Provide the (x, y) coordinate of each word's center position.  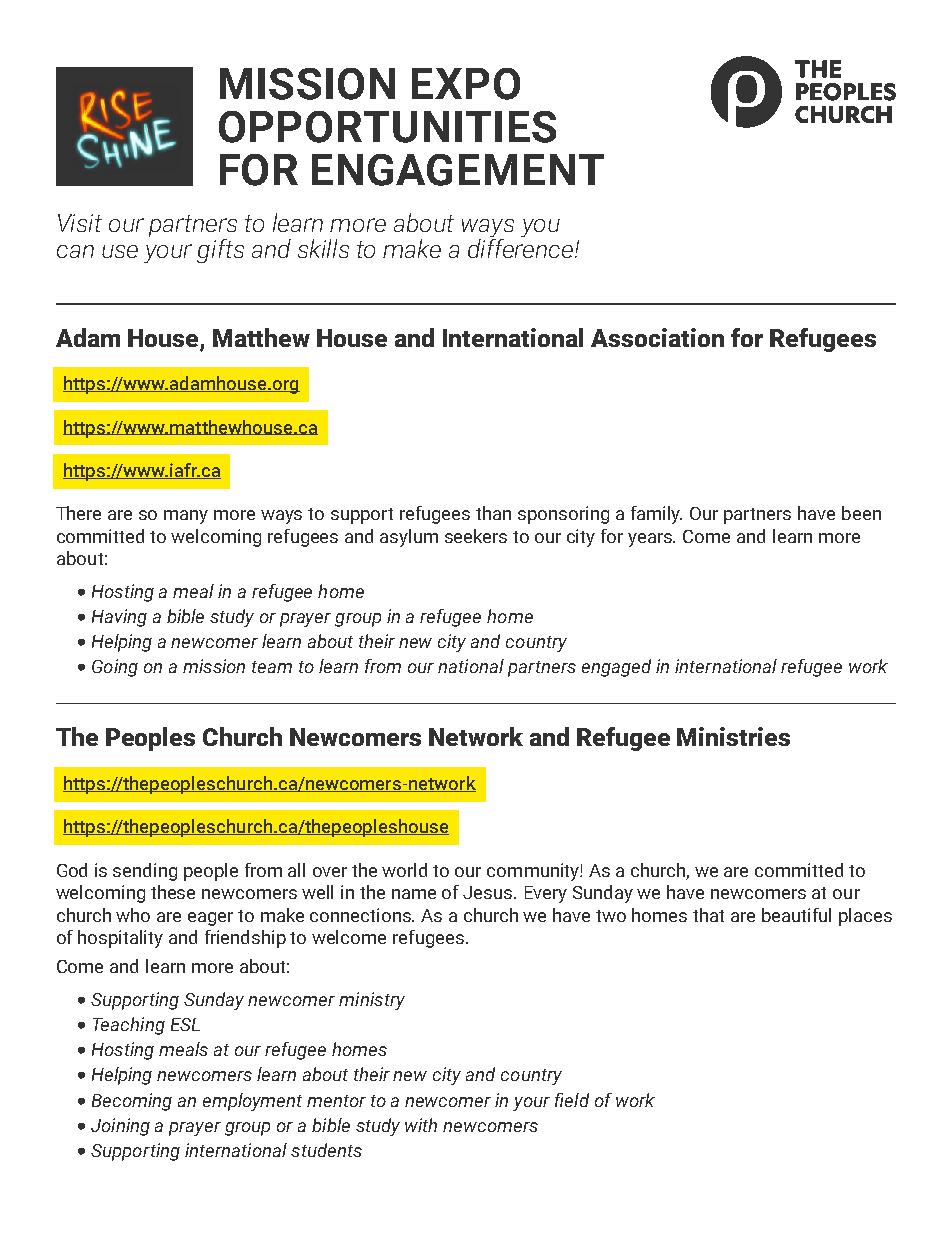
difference (522, 248)
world (404, 870)
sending (145, 872)
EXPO (466, 84)
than (493, 513)
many (186, 517)
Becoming (132, 1102)
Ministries (733, 736)
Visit (80, 223)
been (861, 513)
